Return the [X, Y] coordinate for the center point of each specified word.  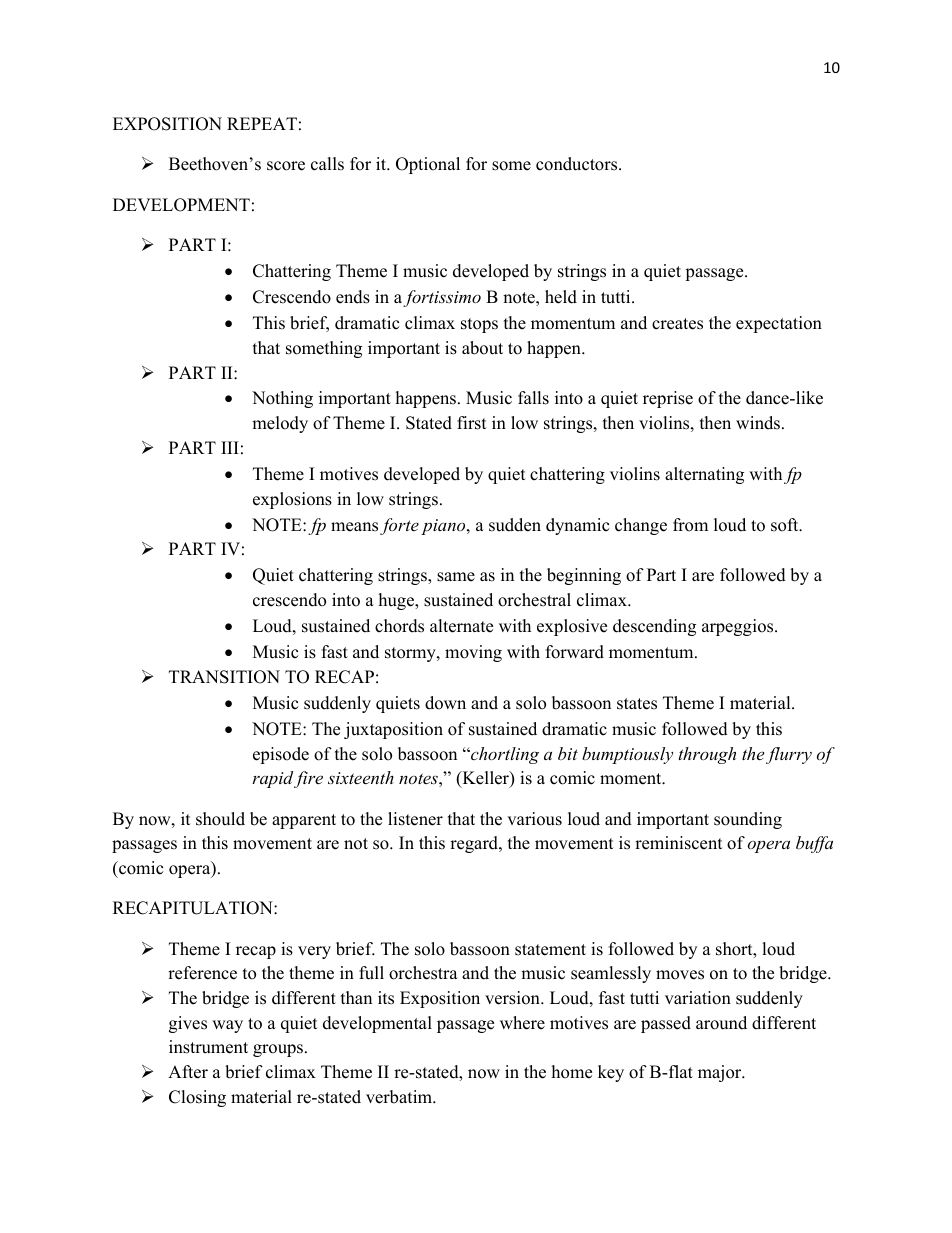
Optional [428, 165]
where [522, 1023]
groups [279, 1050]
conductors [578, 164]
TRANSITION [224, 677]
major [721, 1073]
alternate [461, 626]
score [286, 166]
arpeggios [739, 627]
